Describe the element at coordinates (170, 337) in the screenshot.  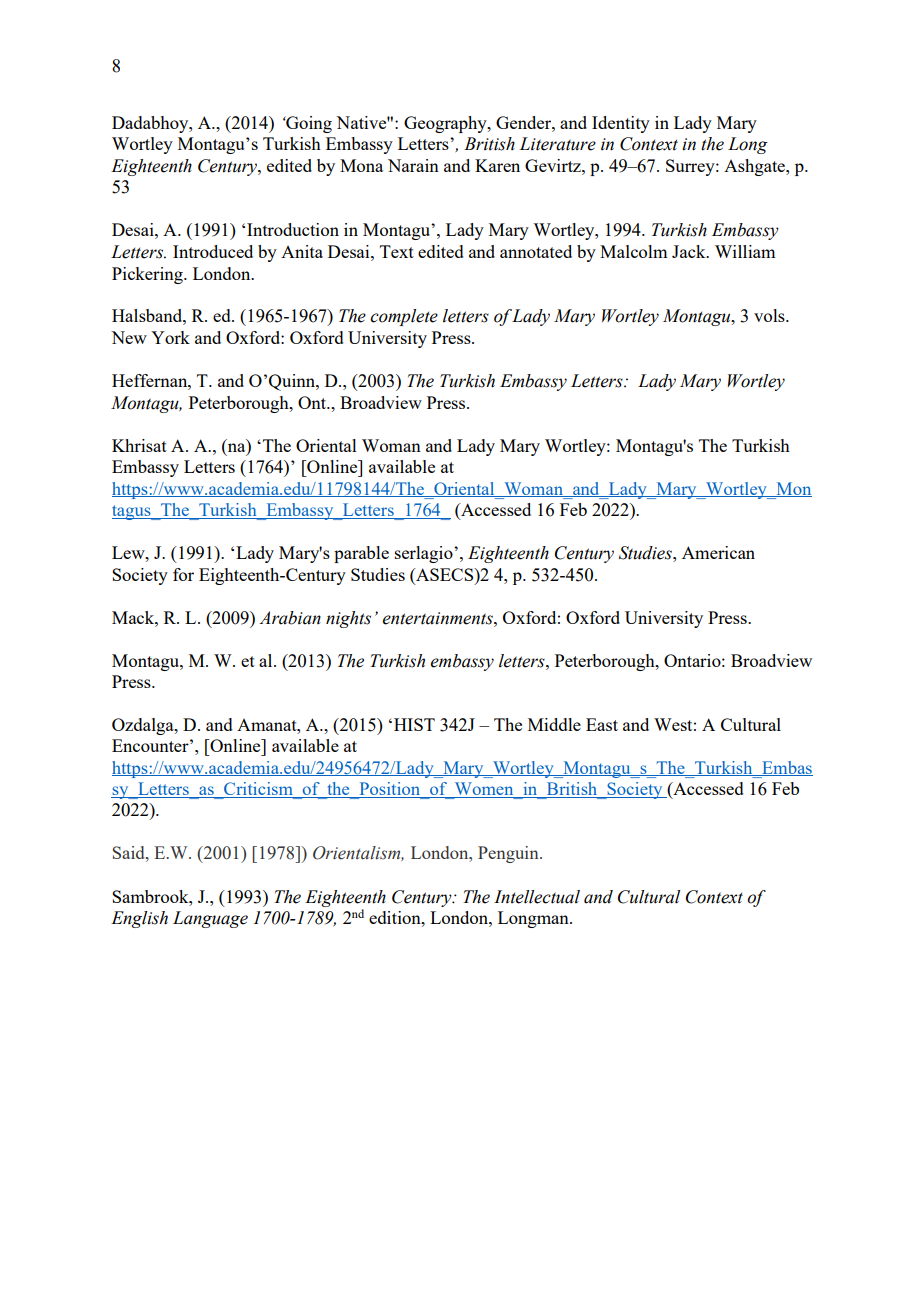
I see `York` at that location.
